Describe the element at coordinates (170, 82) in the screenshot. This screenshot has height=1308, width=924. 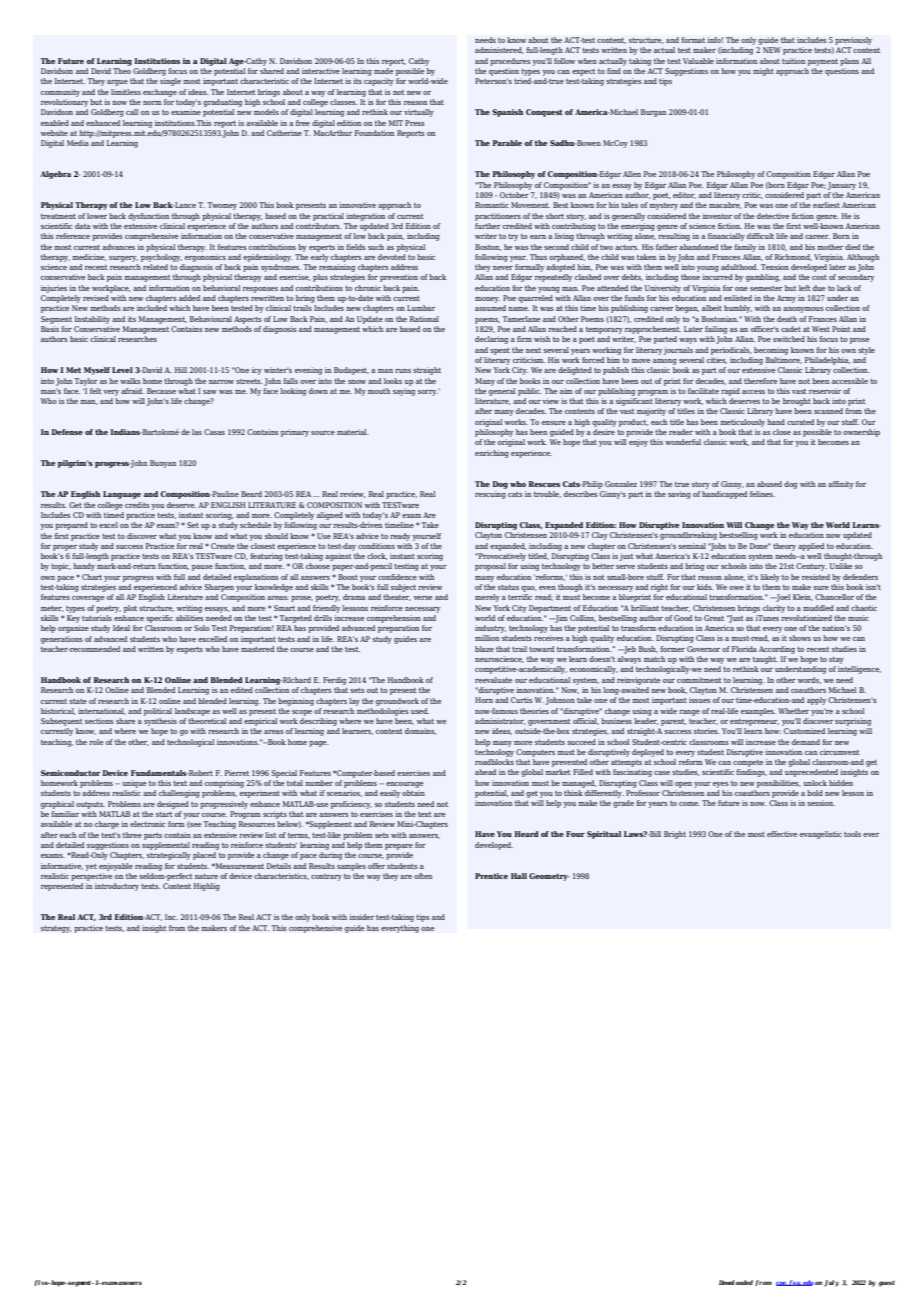
I see `single` at that location.
